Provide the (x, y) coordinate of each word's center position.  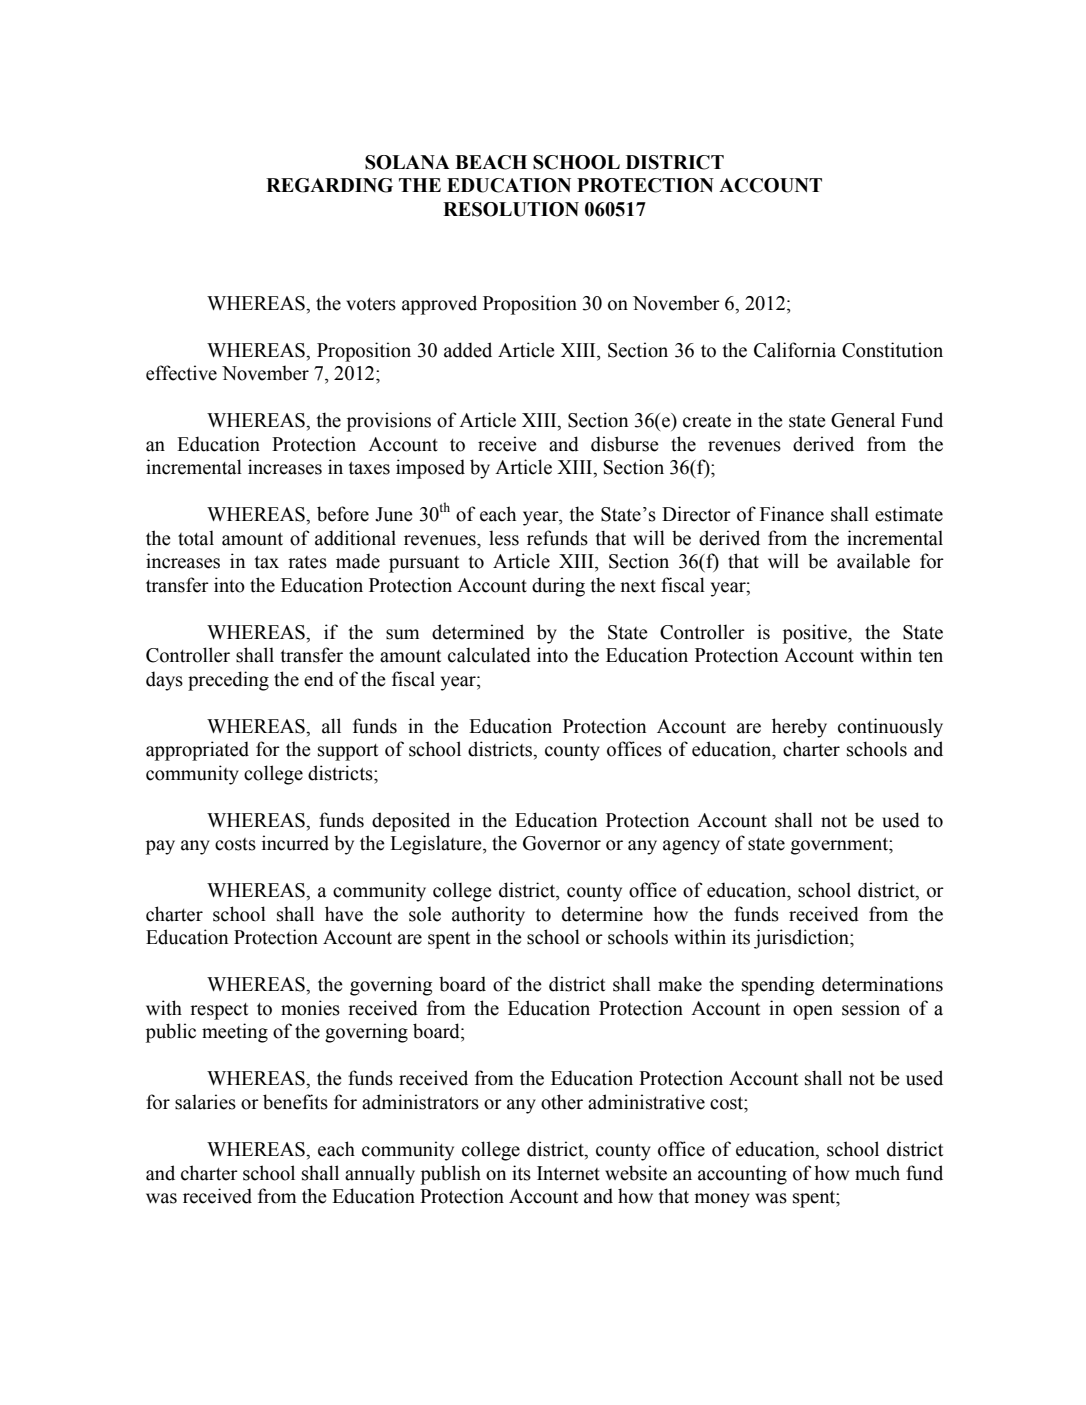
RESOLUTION (511, 209)
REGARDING (329, 185)
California (795, 350)
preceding (228, 681)
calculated (489, 655)
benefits (295, 1102)
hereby (799, 728)
